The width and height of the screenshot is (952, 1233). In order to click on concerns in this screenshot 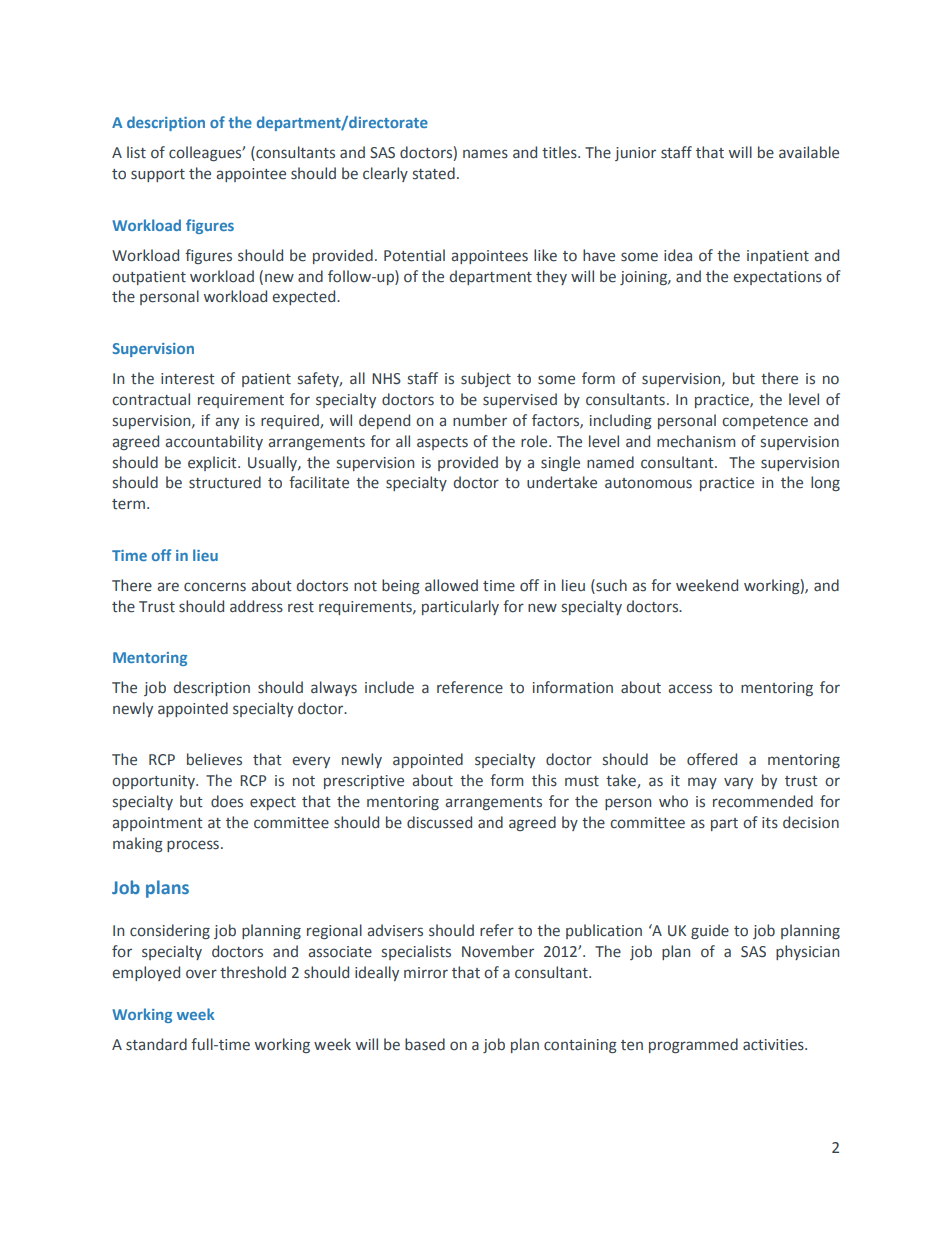, I will do `click(215, 587)`.
